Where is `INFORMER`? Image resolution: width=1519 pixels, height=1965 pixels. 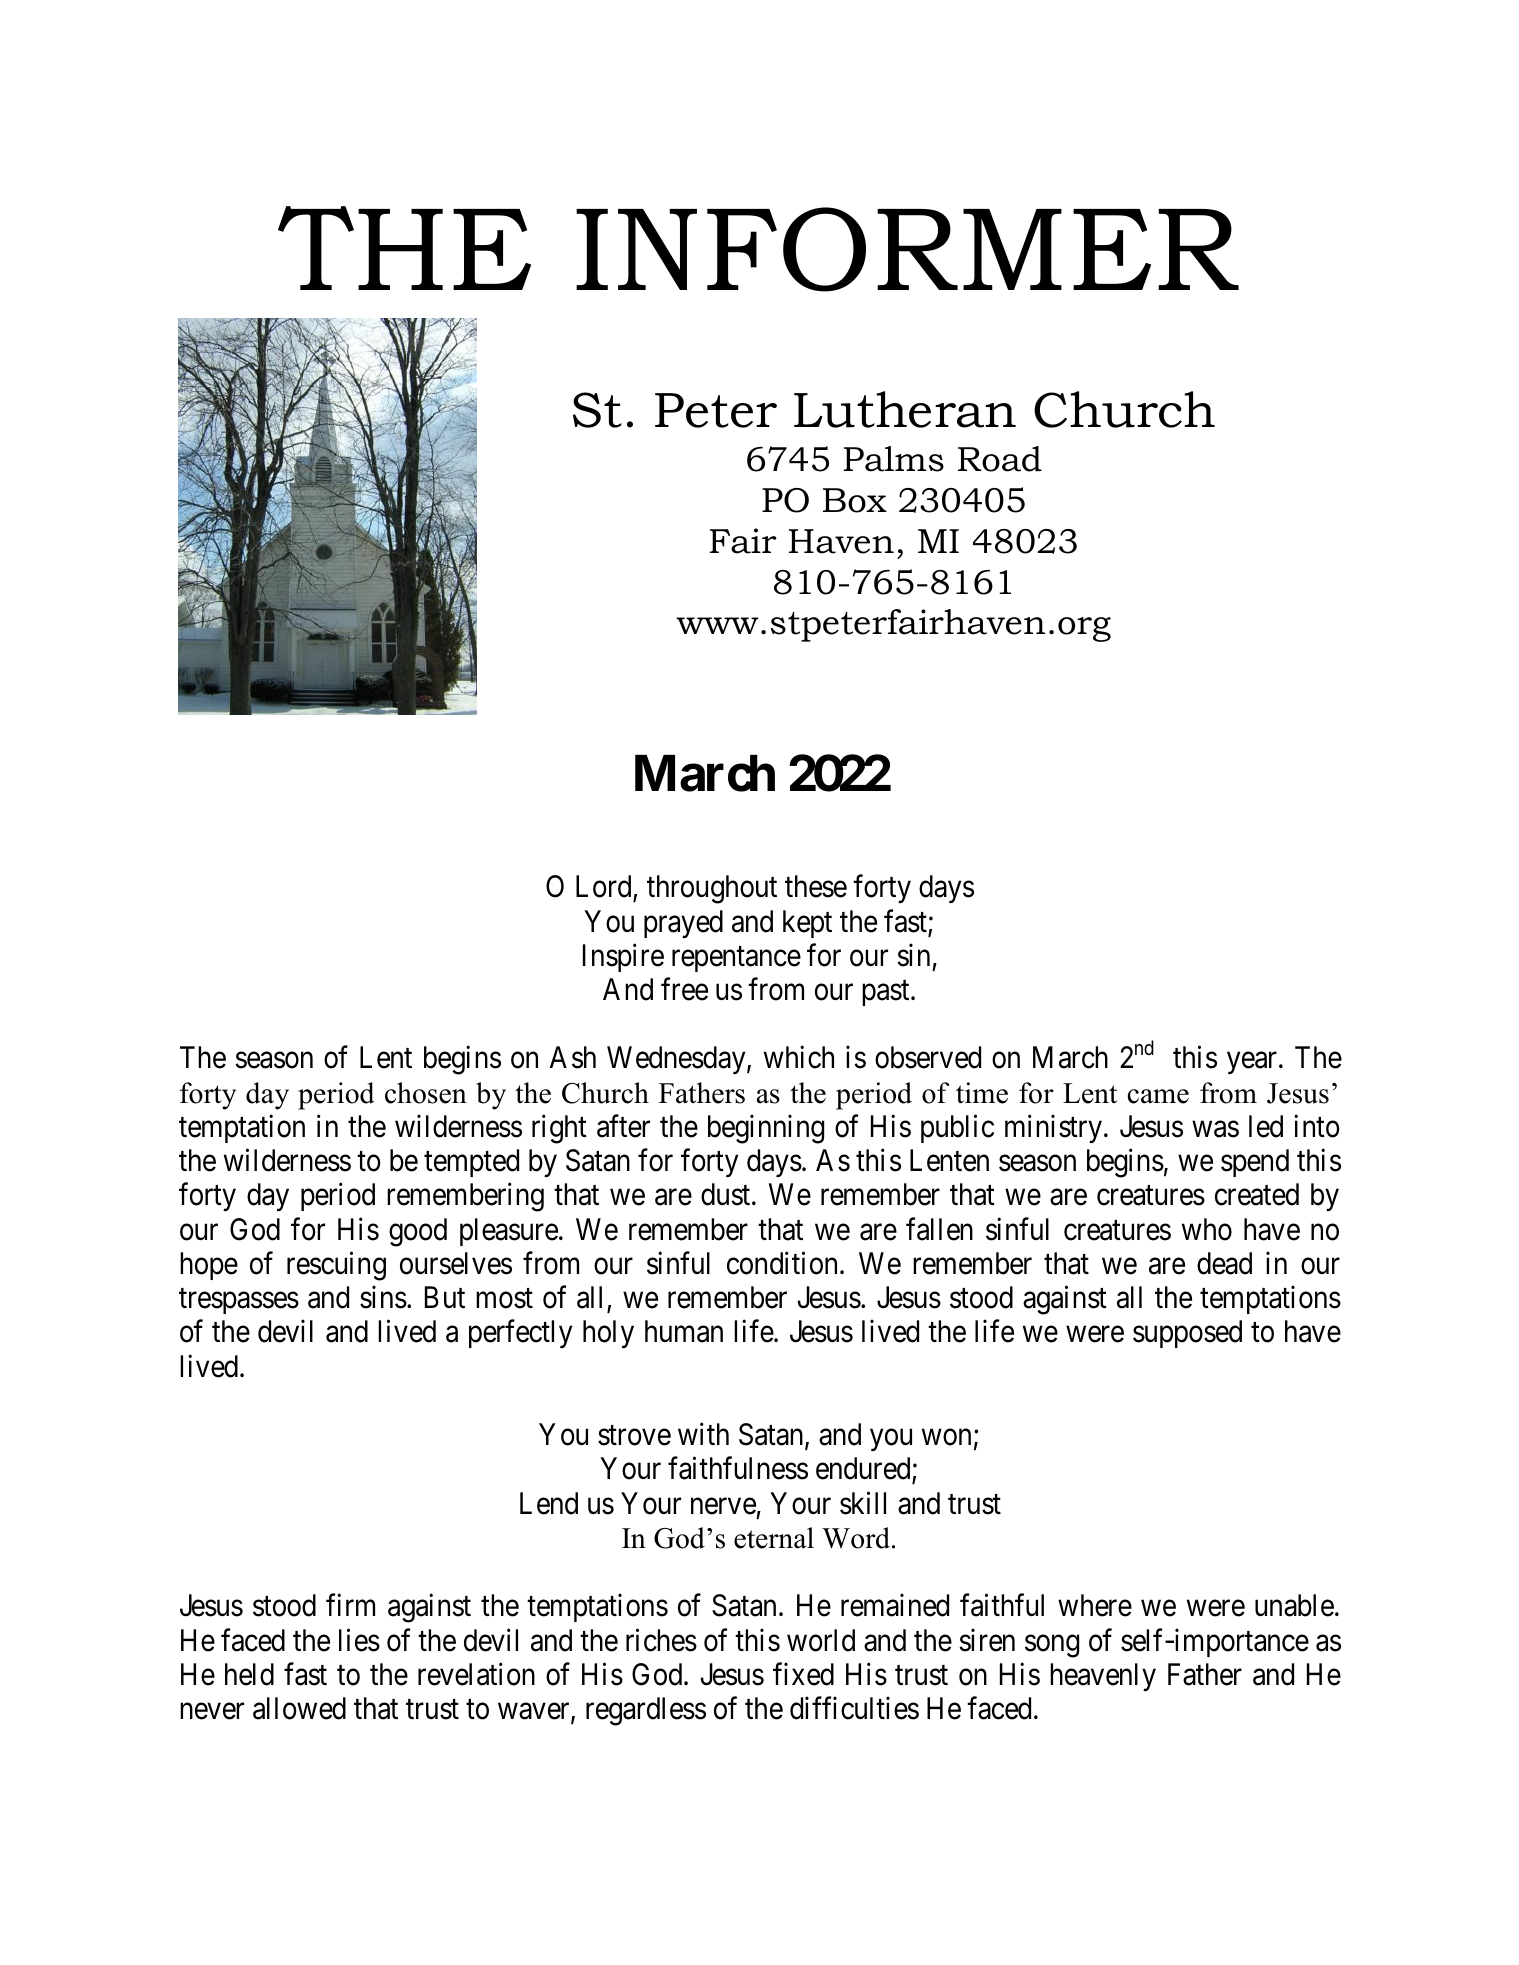
INFORMER is located at coordinates (907, 249).
